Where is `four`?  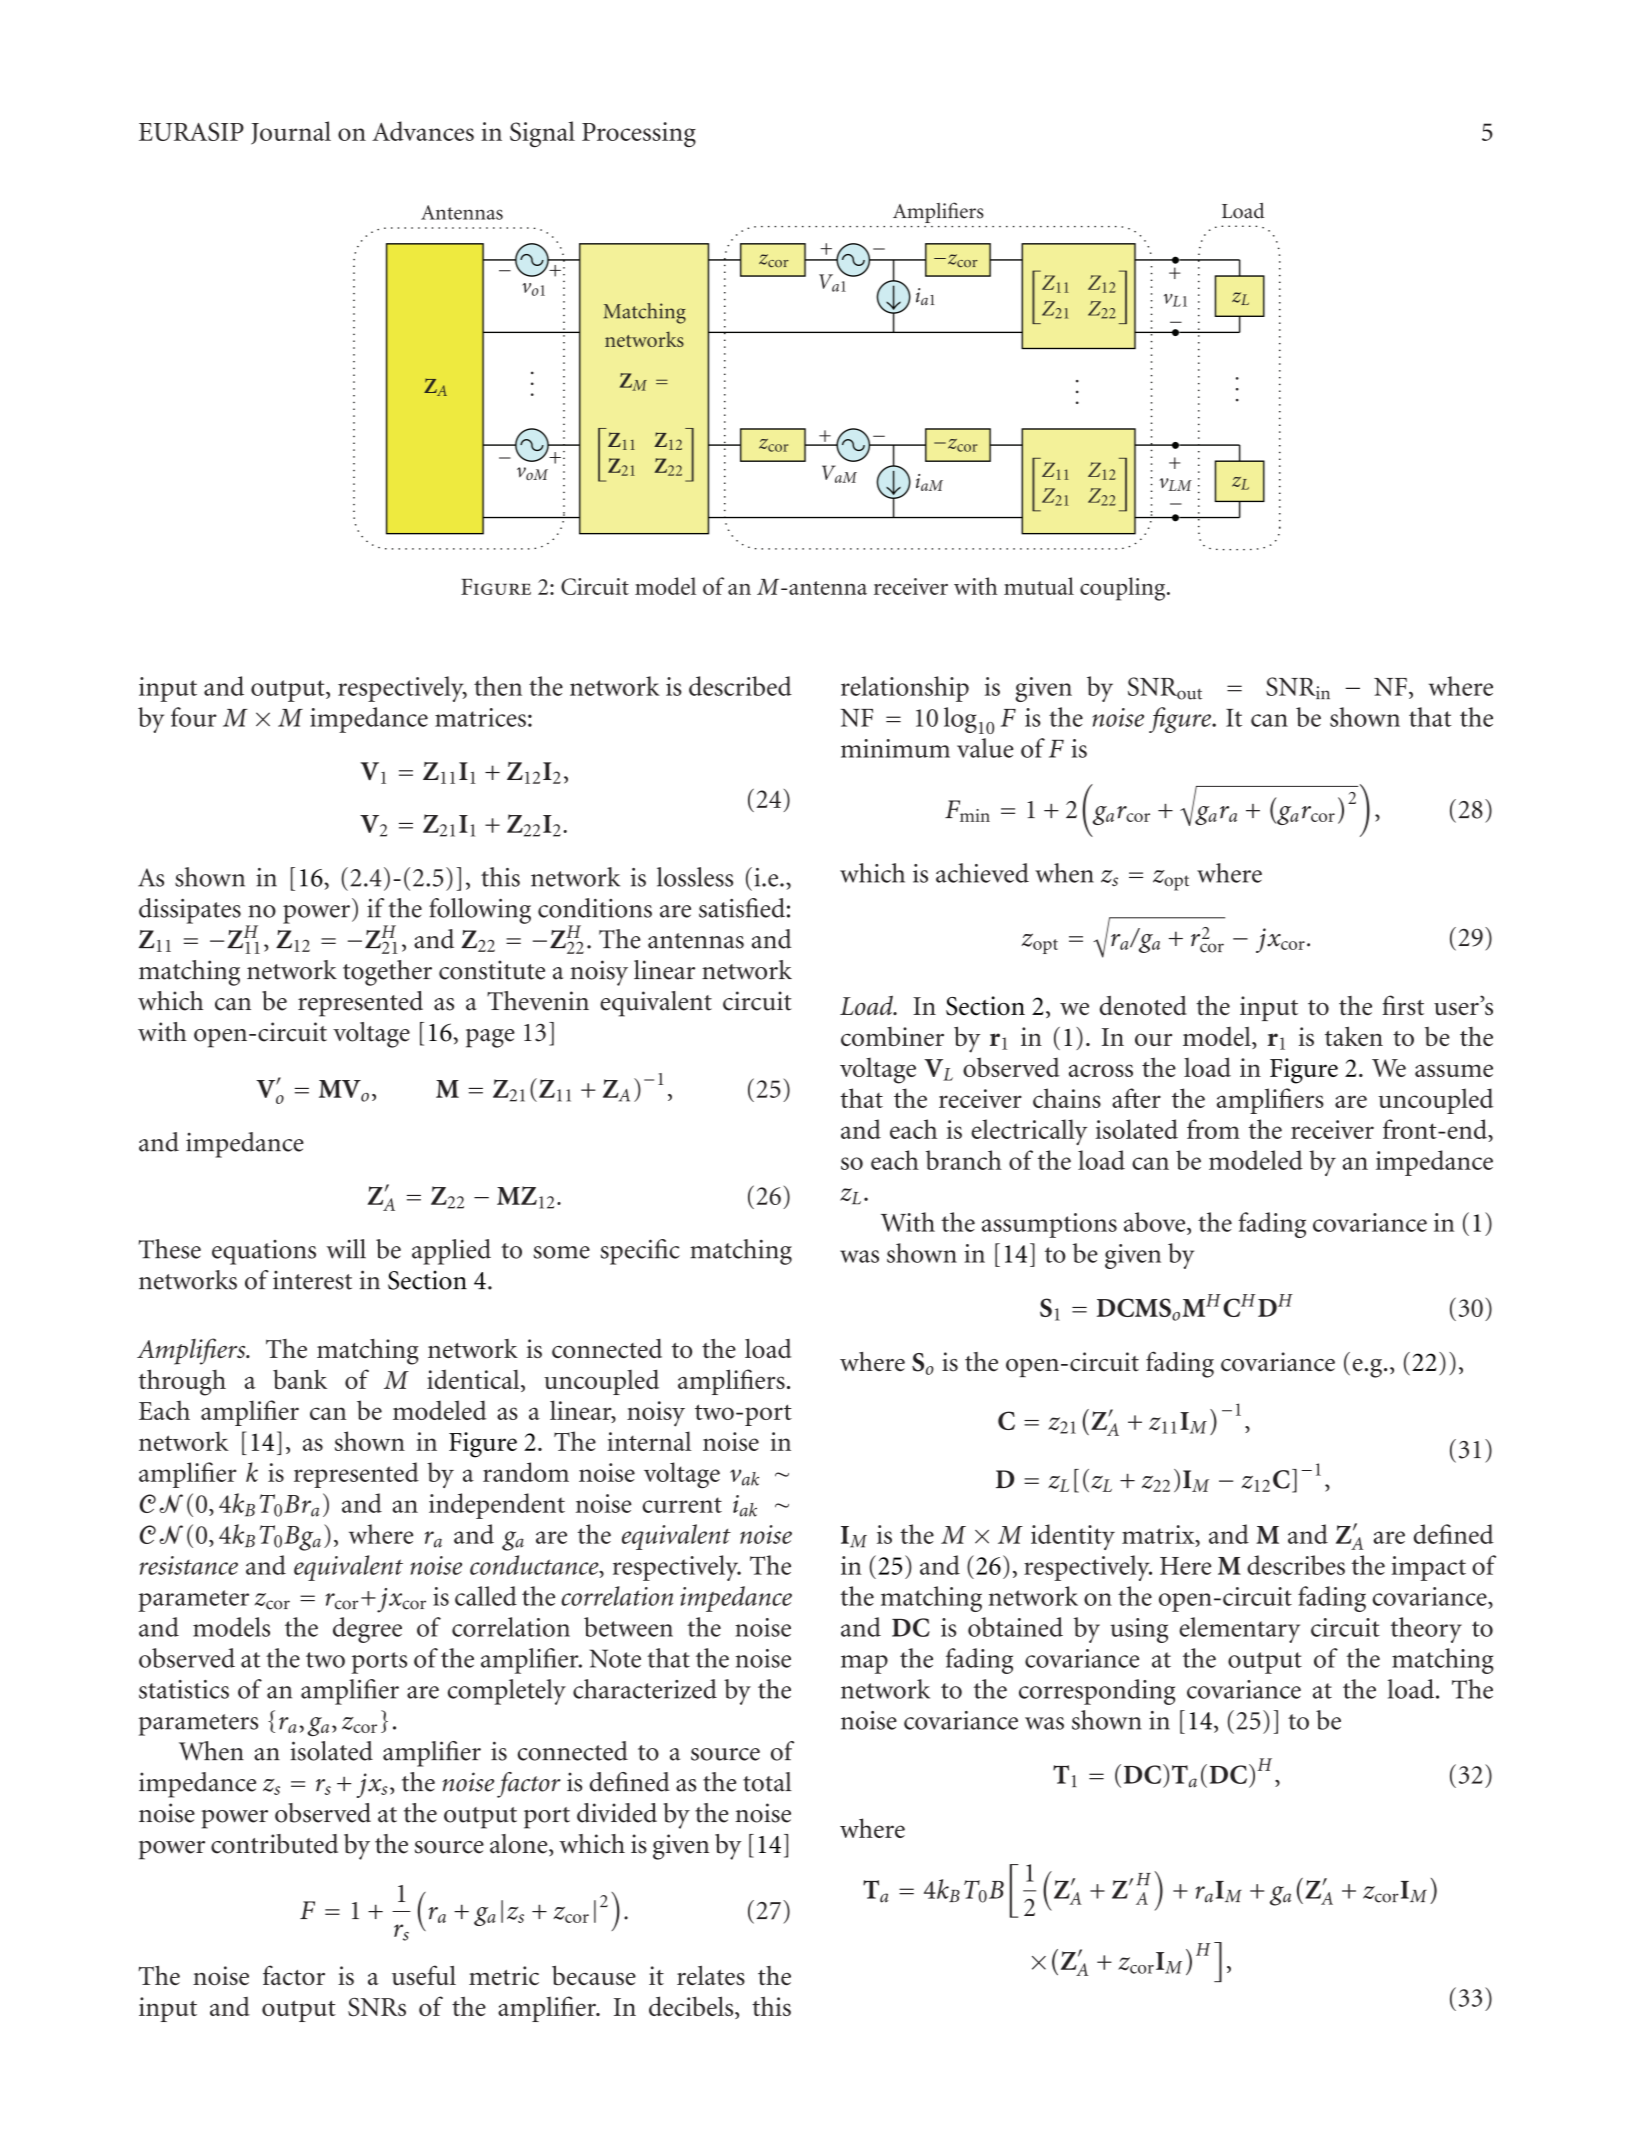
four is located at coordinates (194, 717).
